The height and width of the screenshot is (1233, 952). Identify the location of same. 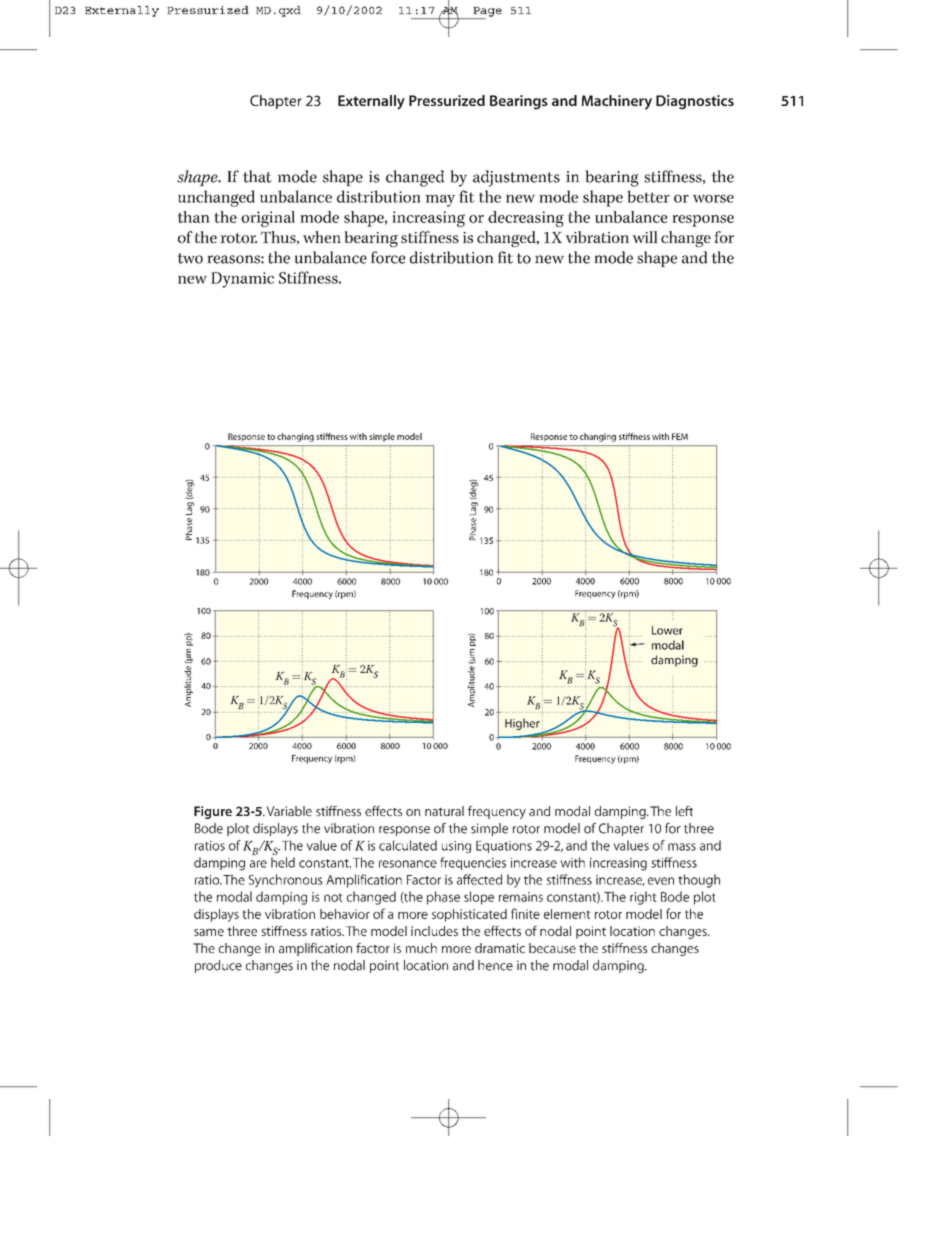
(209, 932).
